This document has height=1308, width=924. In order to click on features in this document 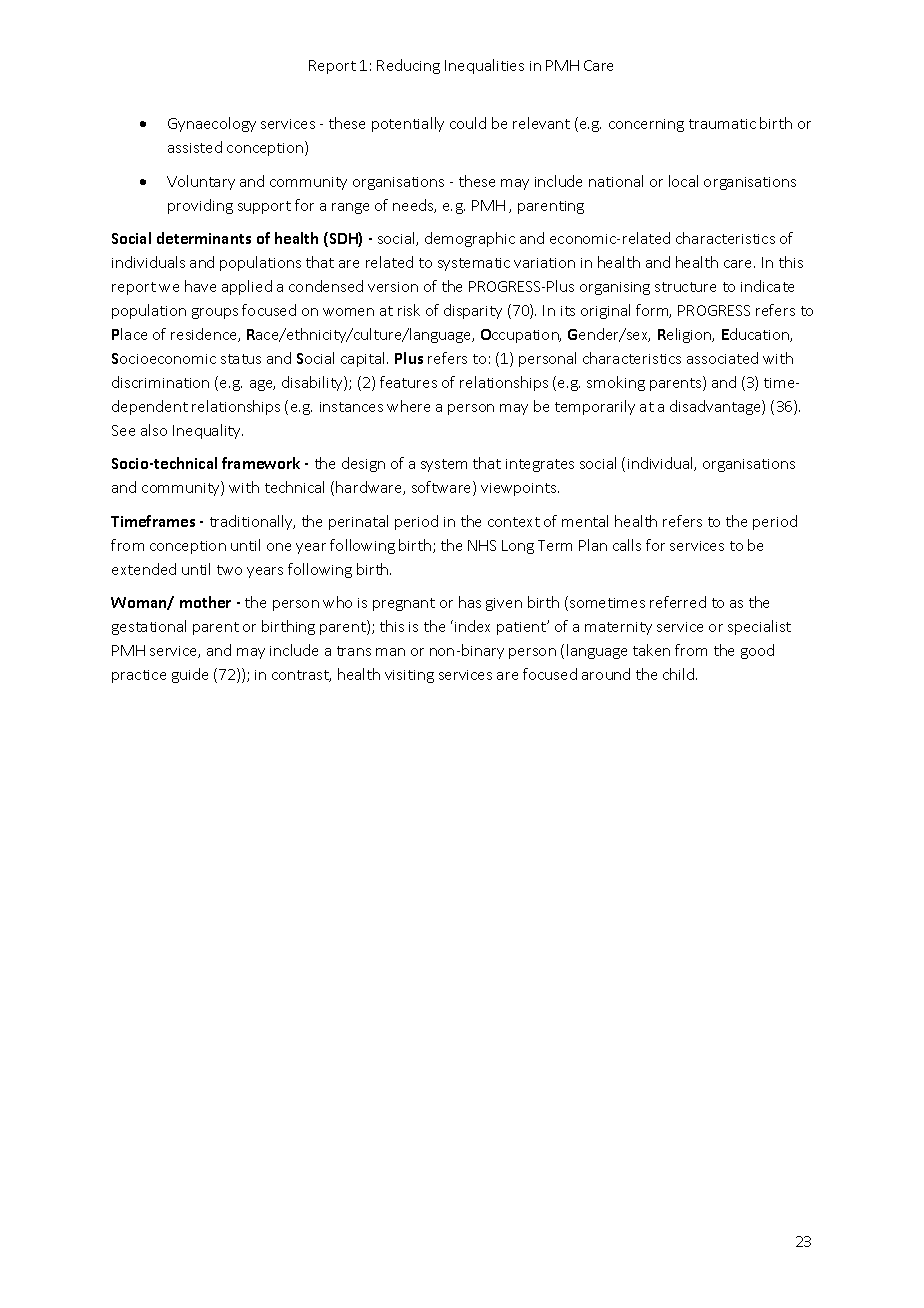, I will do `click(408, 382)`.
